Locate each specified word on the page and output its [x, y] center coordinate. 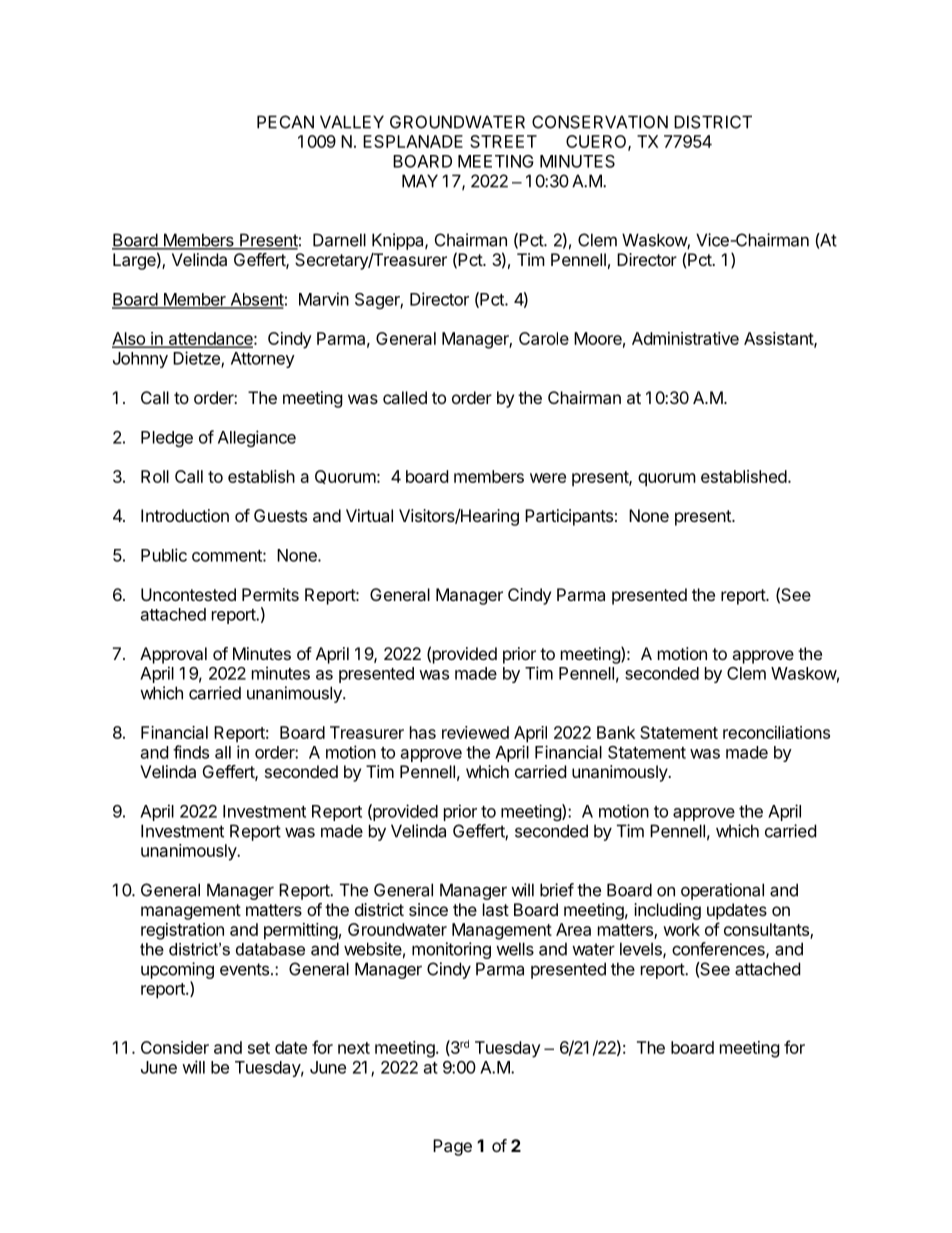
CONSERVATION [600, 122]
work [681, 929]
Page [452, 1147]
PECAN [285, 122]
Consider [175, 1047]
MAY [420, 181]
